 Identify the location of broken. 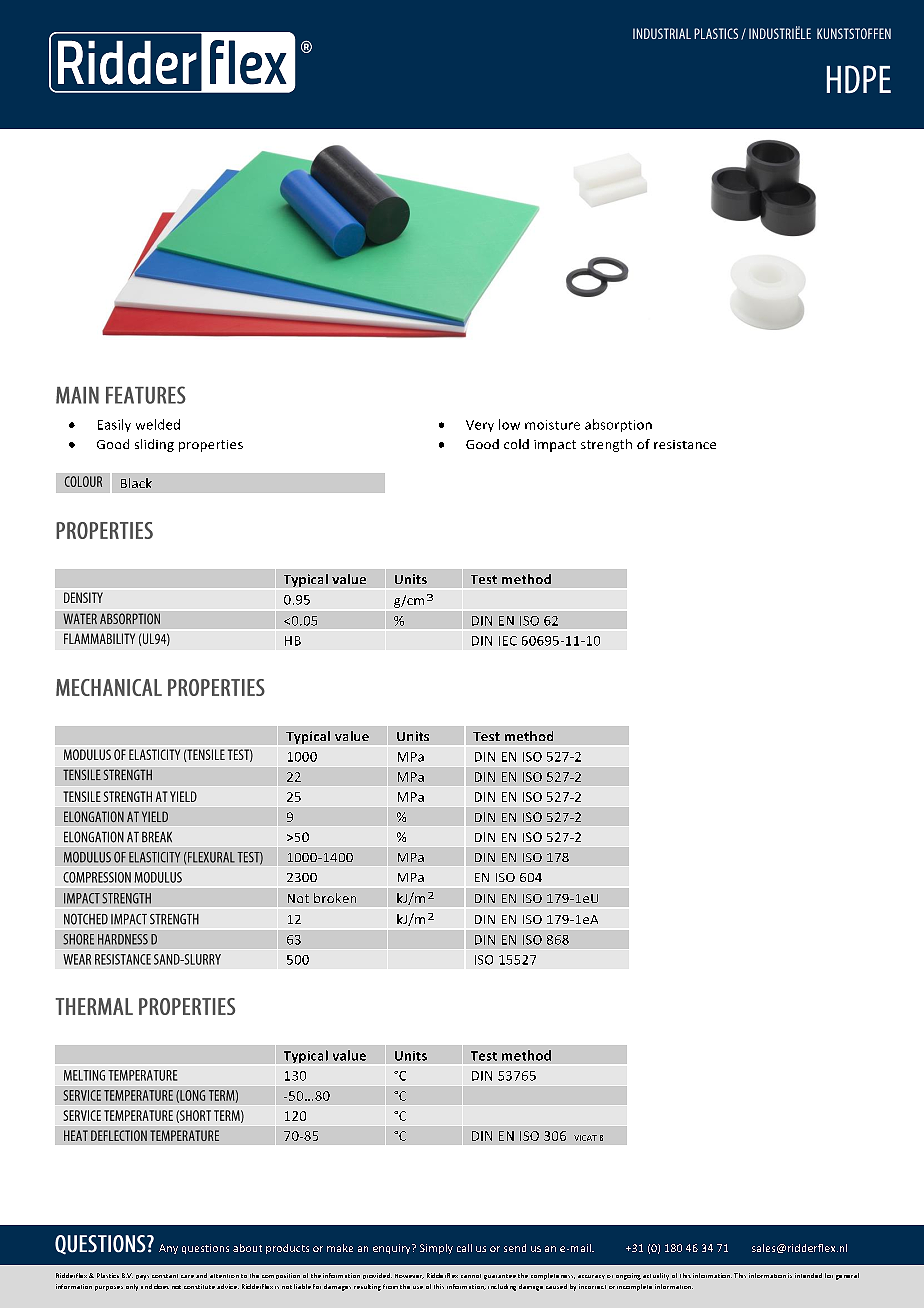
(335, 898).
